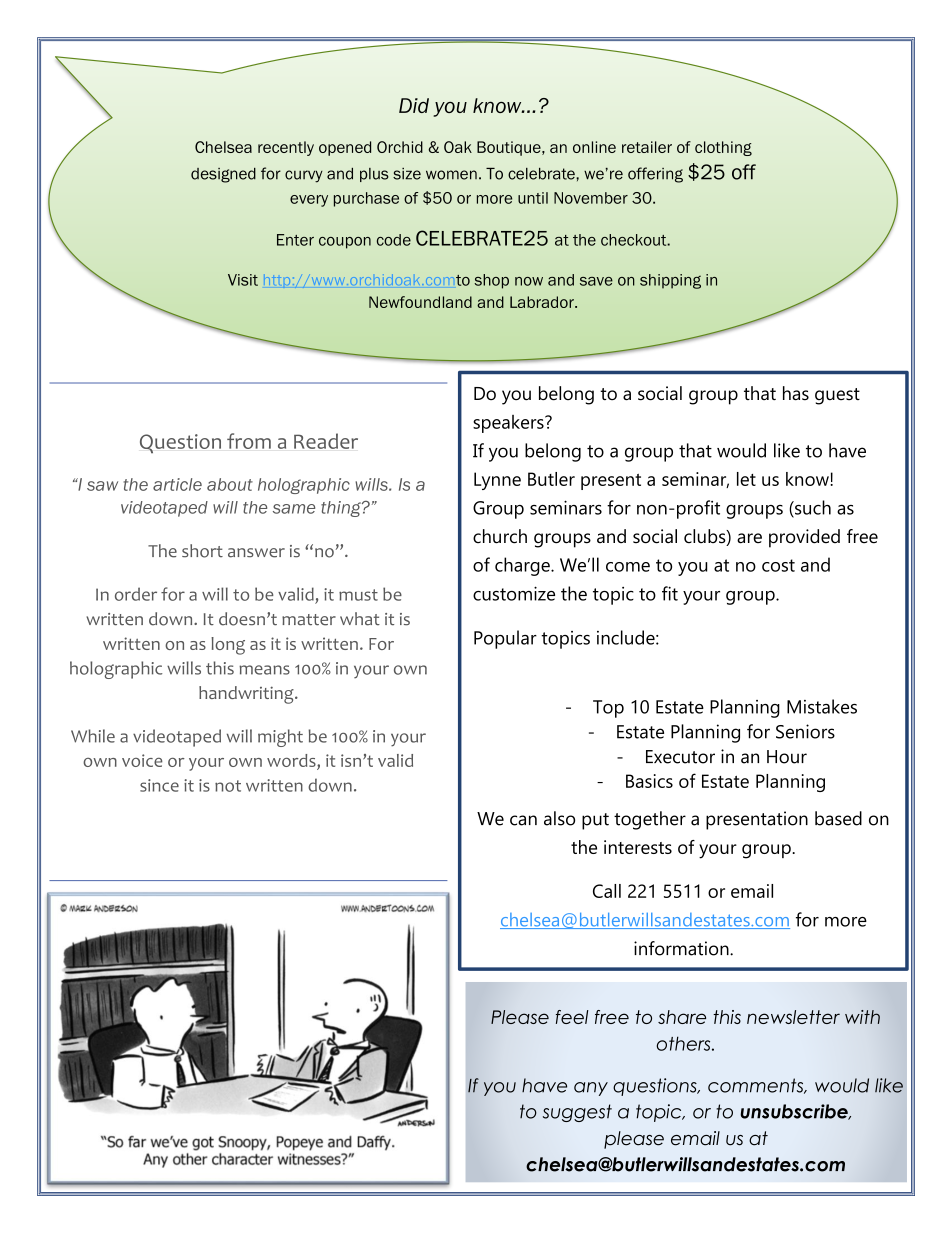 The width and height of the image is (952, 1233). I want to click on Hour, so click(787, 757).
